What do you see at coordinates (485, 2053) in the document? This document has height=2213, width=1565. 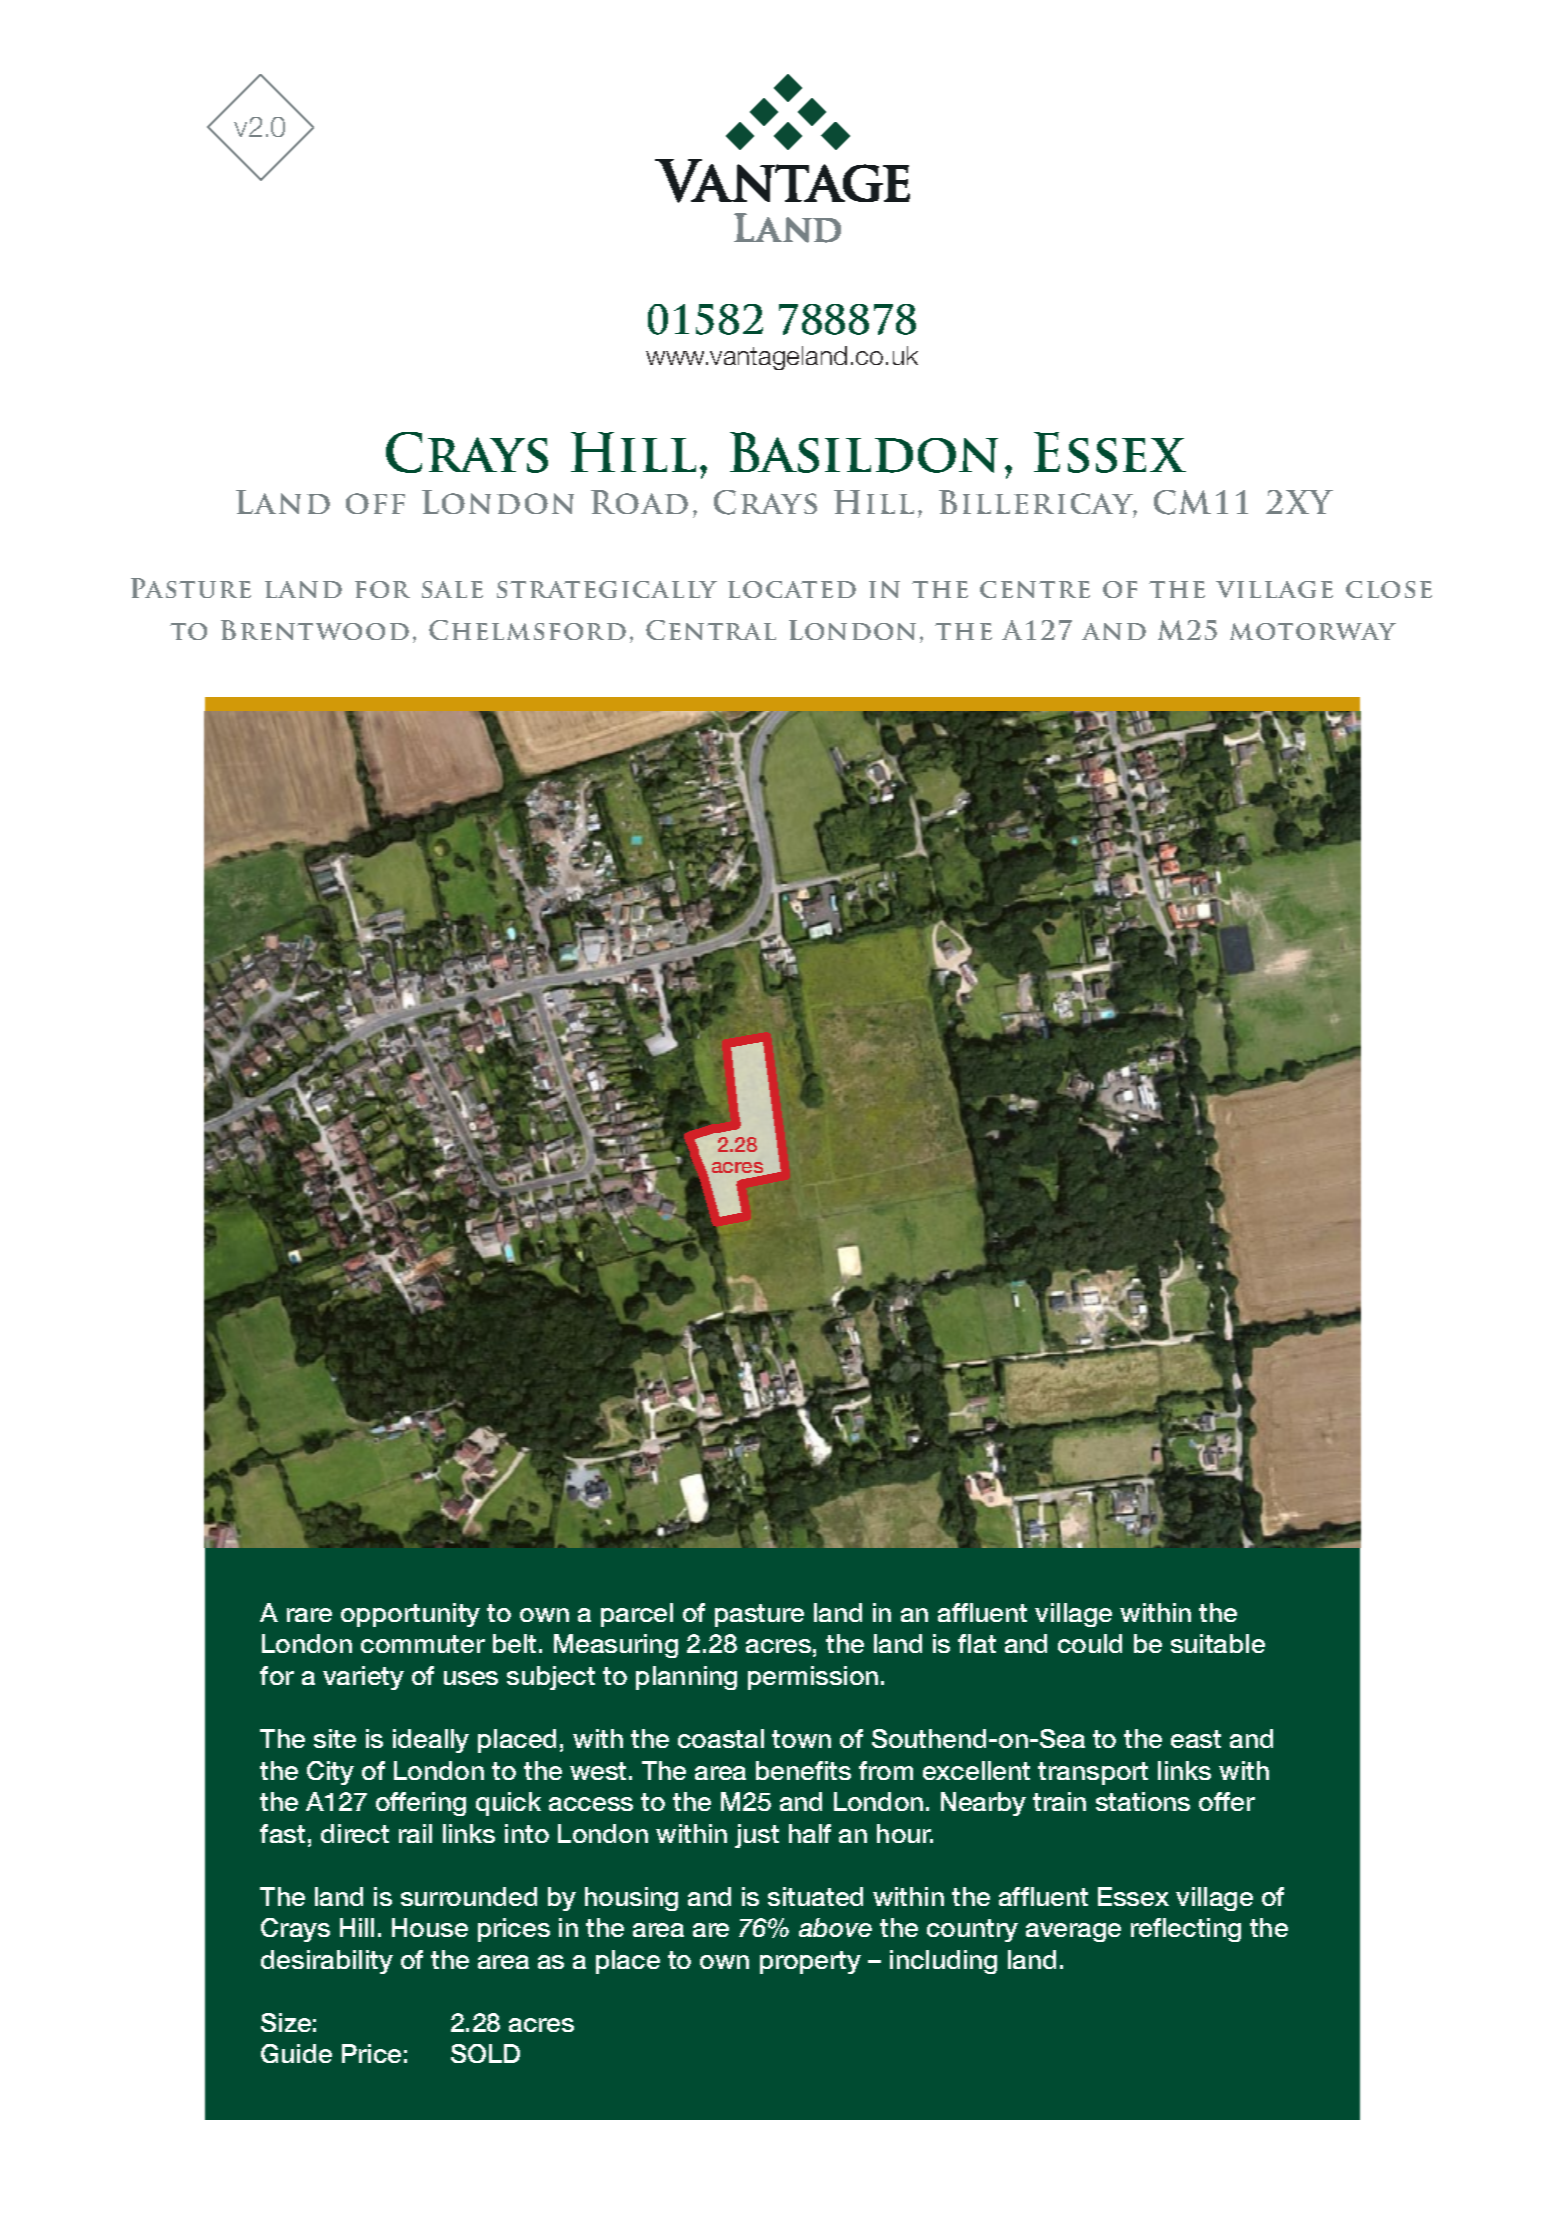 I see `SOLD` at bounding box center [485, 2053].
